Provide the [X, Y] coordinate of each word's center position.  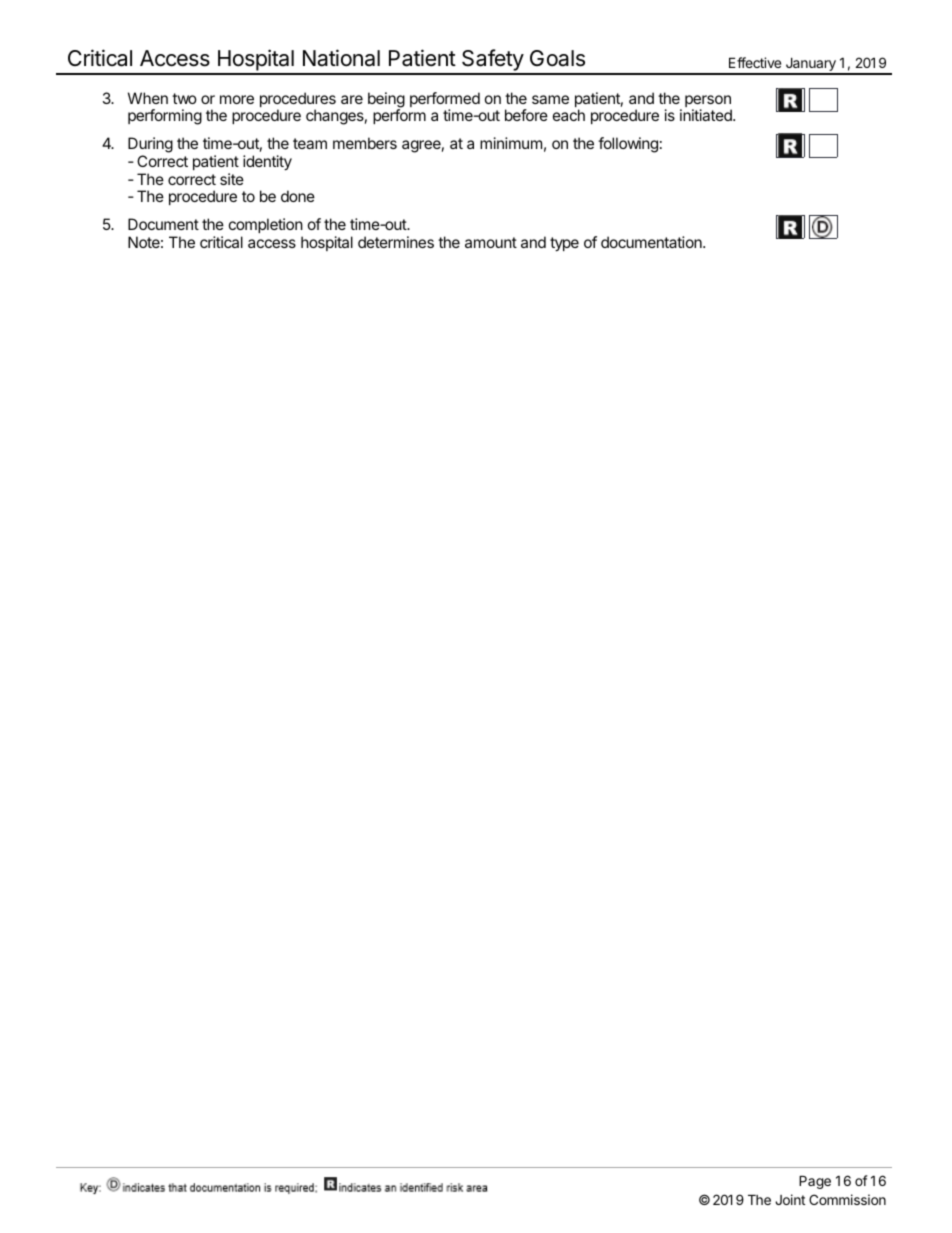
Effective [755, 62]
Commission [847, 1199]
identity [267, 163]
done [298, 196]
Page [815, 1182]
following [628, 145]
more [237, 99]
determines [396, 242]
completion [266, 227]
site [232, 179]
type [564, 244]
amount [491, 242]
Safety [492, 61]
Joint [790, 1199]
